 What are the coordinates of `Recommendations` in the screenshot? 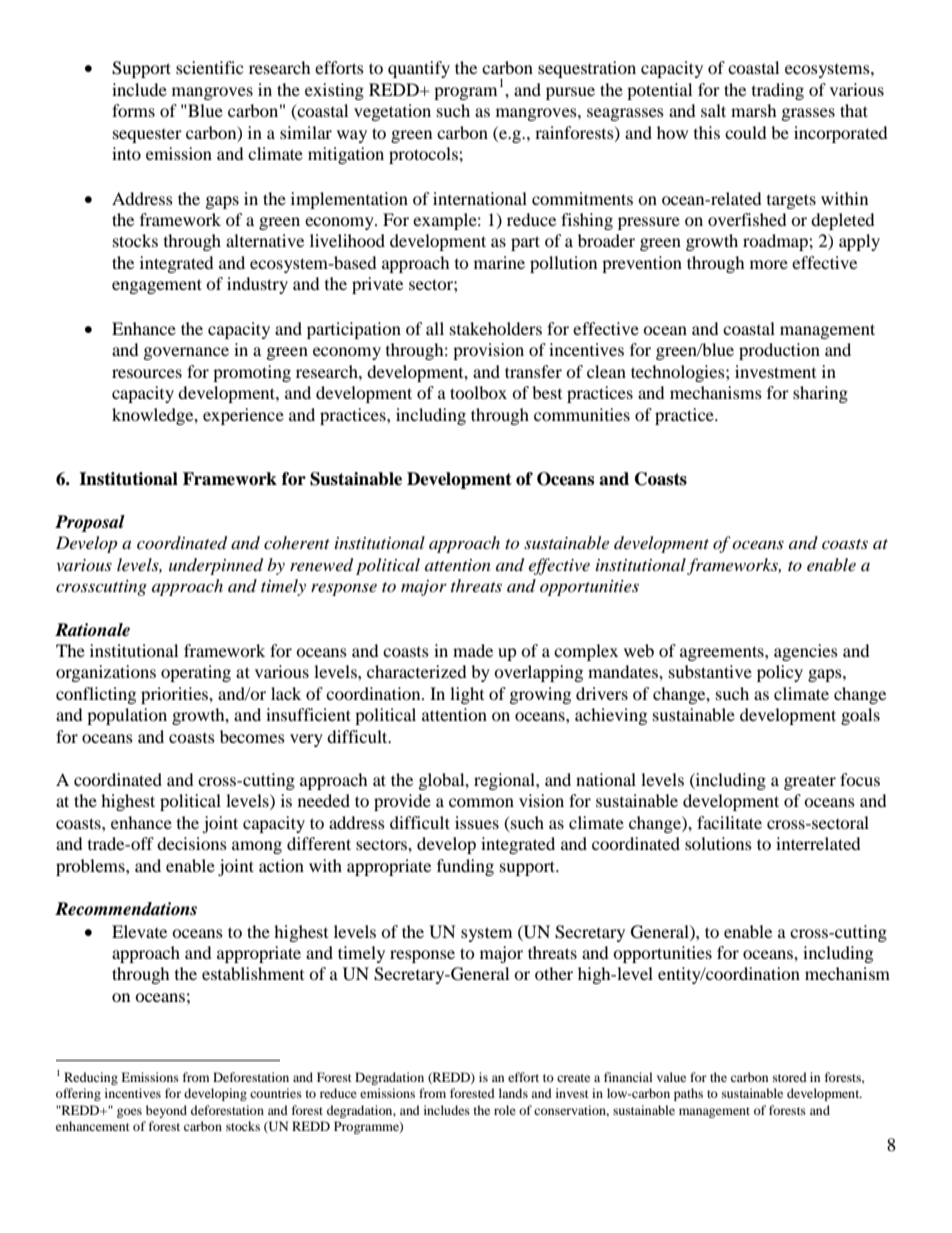 It's located at (126, 909).
